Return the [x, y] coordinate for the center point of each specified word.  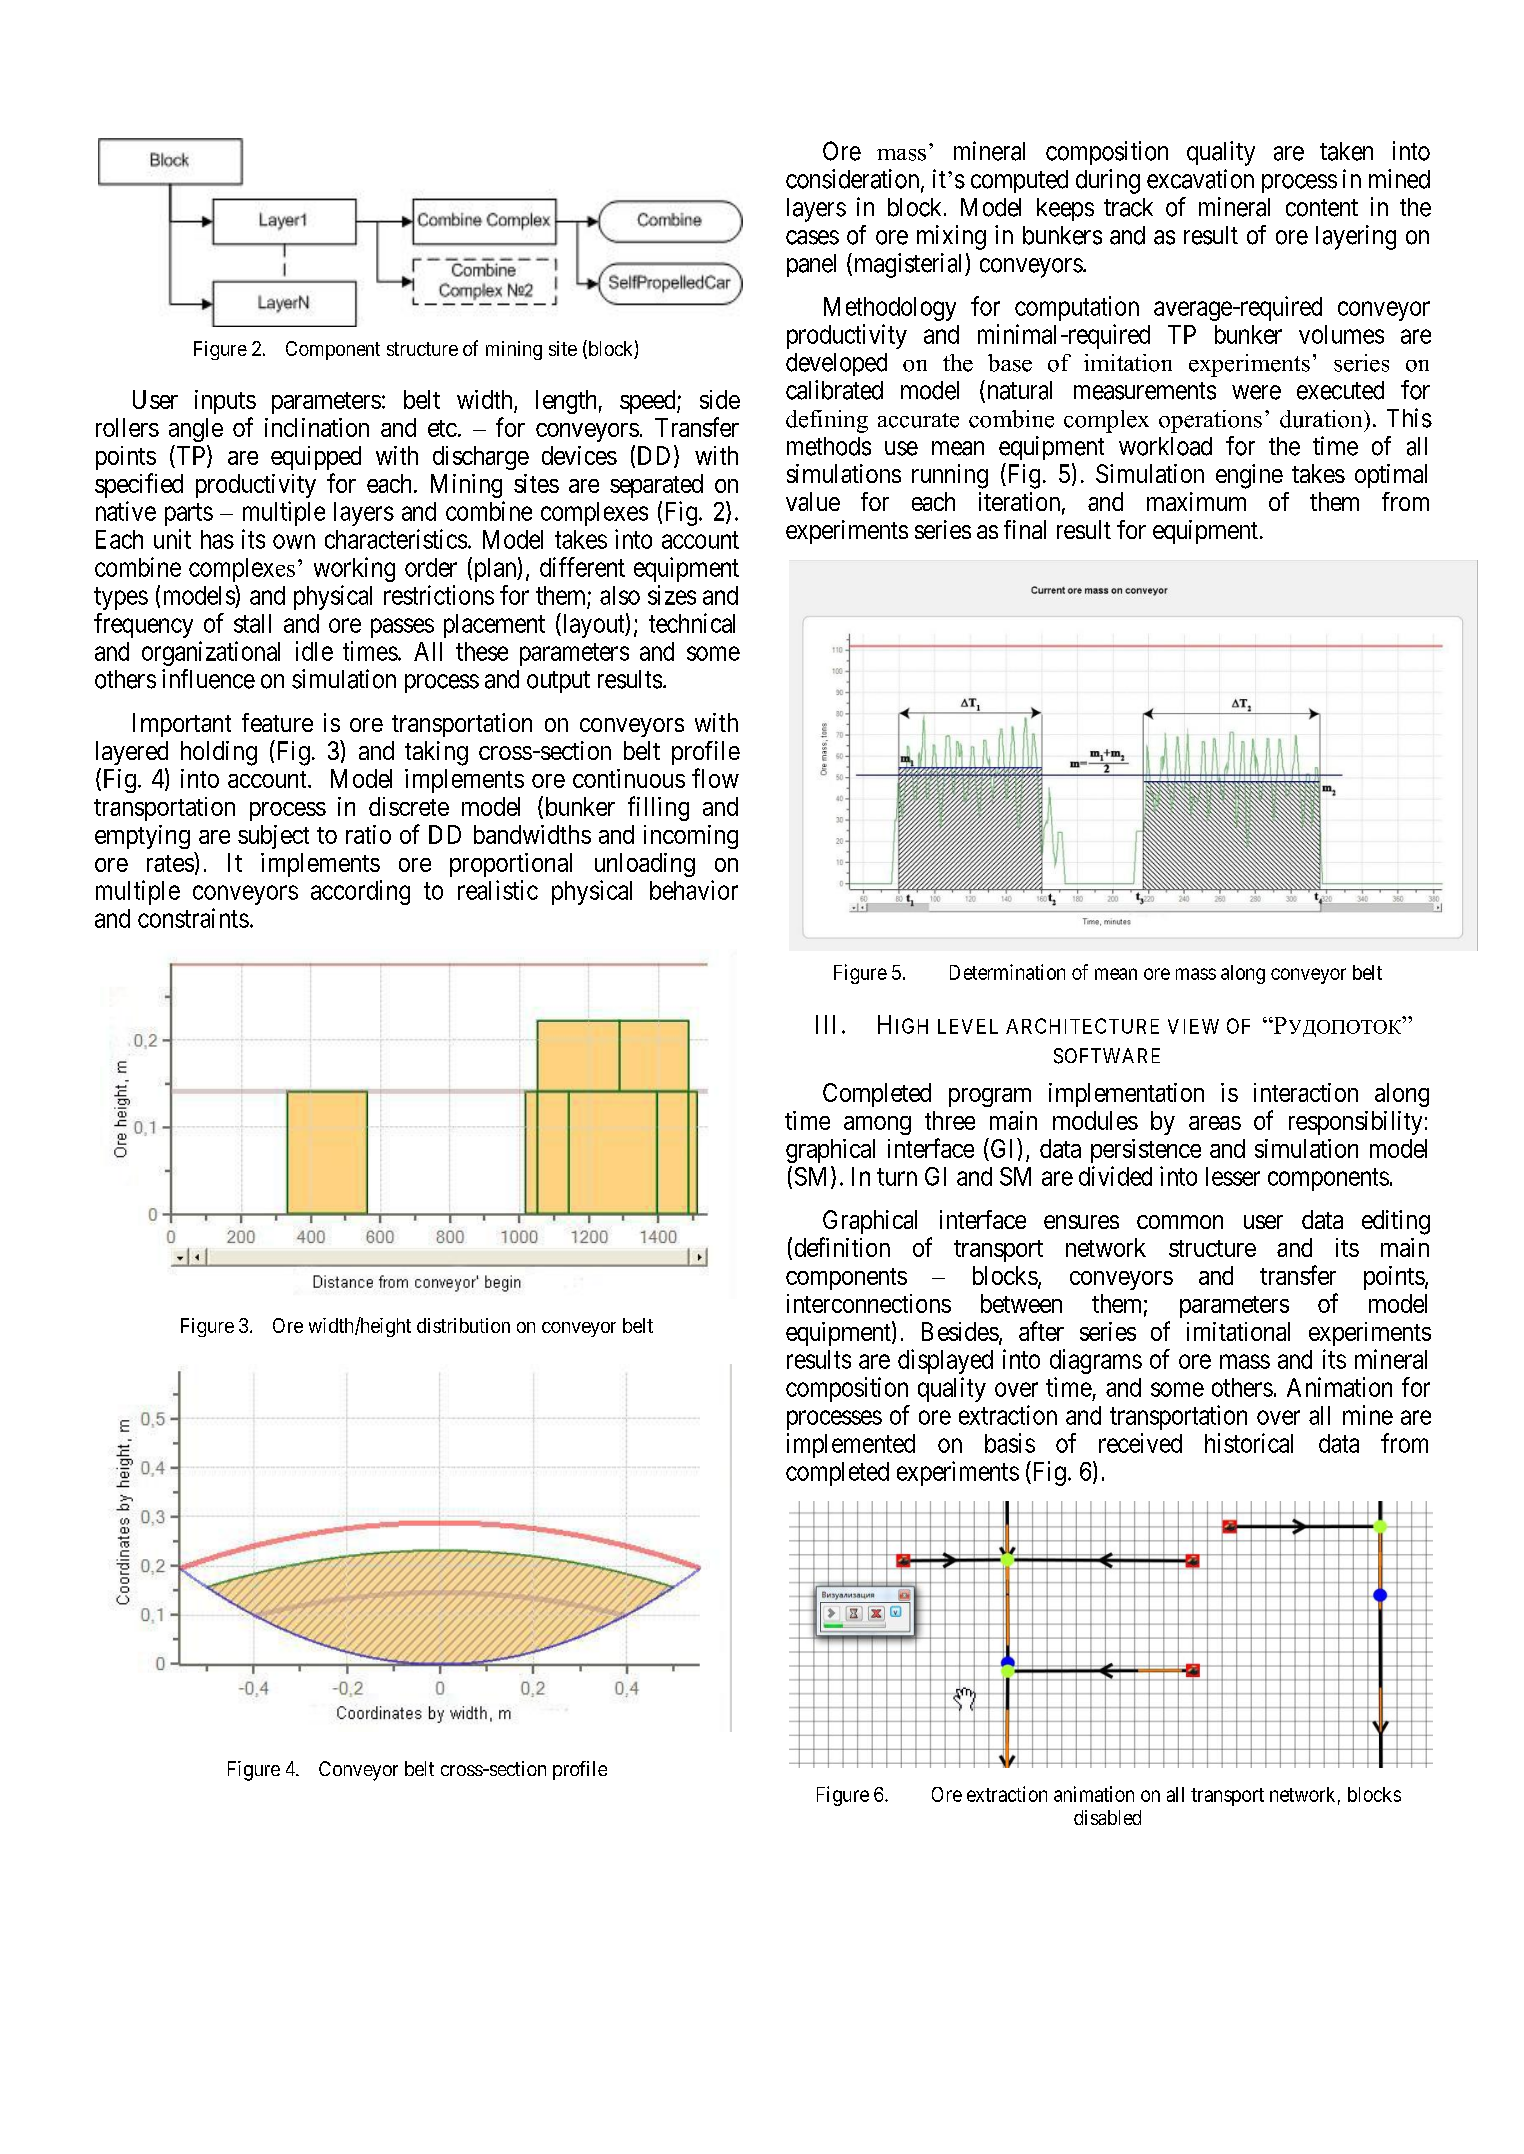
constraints [193, 918]
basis [1010, 1443]
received [1140, 1443]
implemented [851, 1445]
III [825, 1024]
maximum [1196, 501]
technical [692, 623]
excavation [1200, 179]
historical [1249, 1443]
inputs [225, 402]
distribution [463, 1325]
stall [252, 623]
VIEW [1193, 1026]
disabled [1107, 1817]
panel [811, 265]
